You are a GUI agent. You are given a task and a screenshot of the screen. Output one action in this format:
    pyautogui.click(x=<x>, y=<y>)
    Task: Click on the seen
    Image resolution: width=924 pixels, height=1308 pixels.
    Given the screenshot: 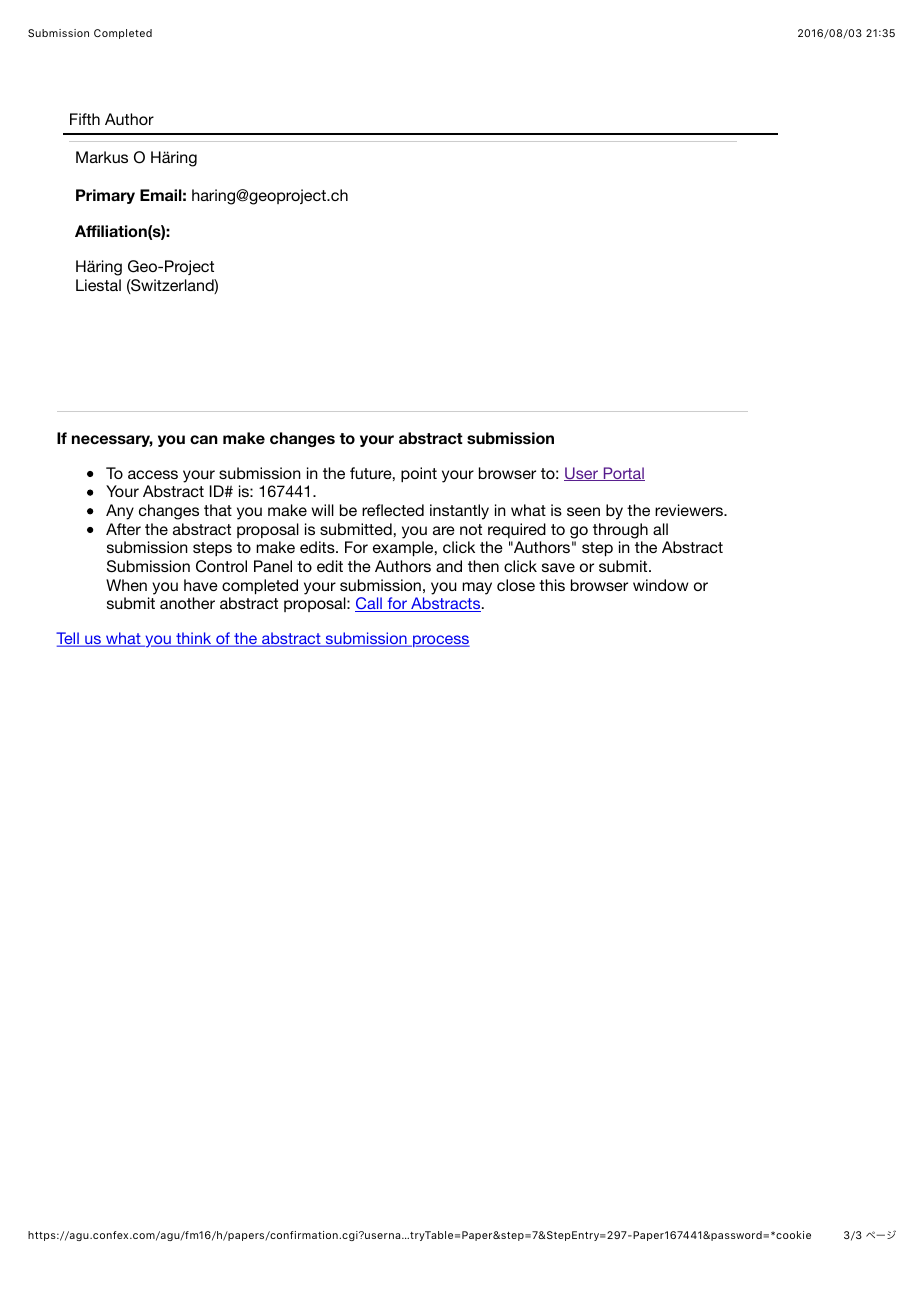 What is the action you would take?
    pyautogui.click(x=583, y=511)
